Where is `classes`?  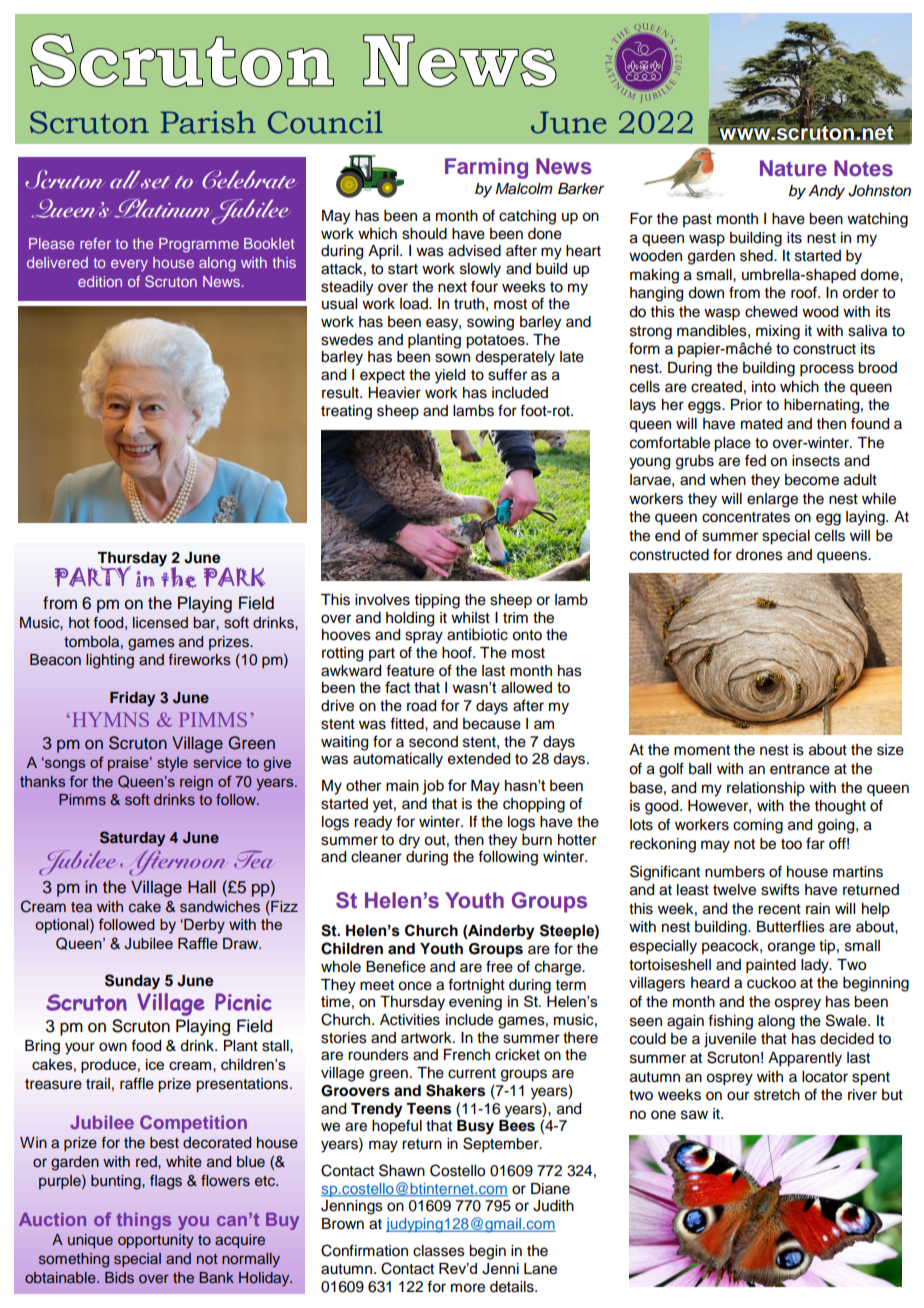
classes is located at coordinates (439, 1251).
